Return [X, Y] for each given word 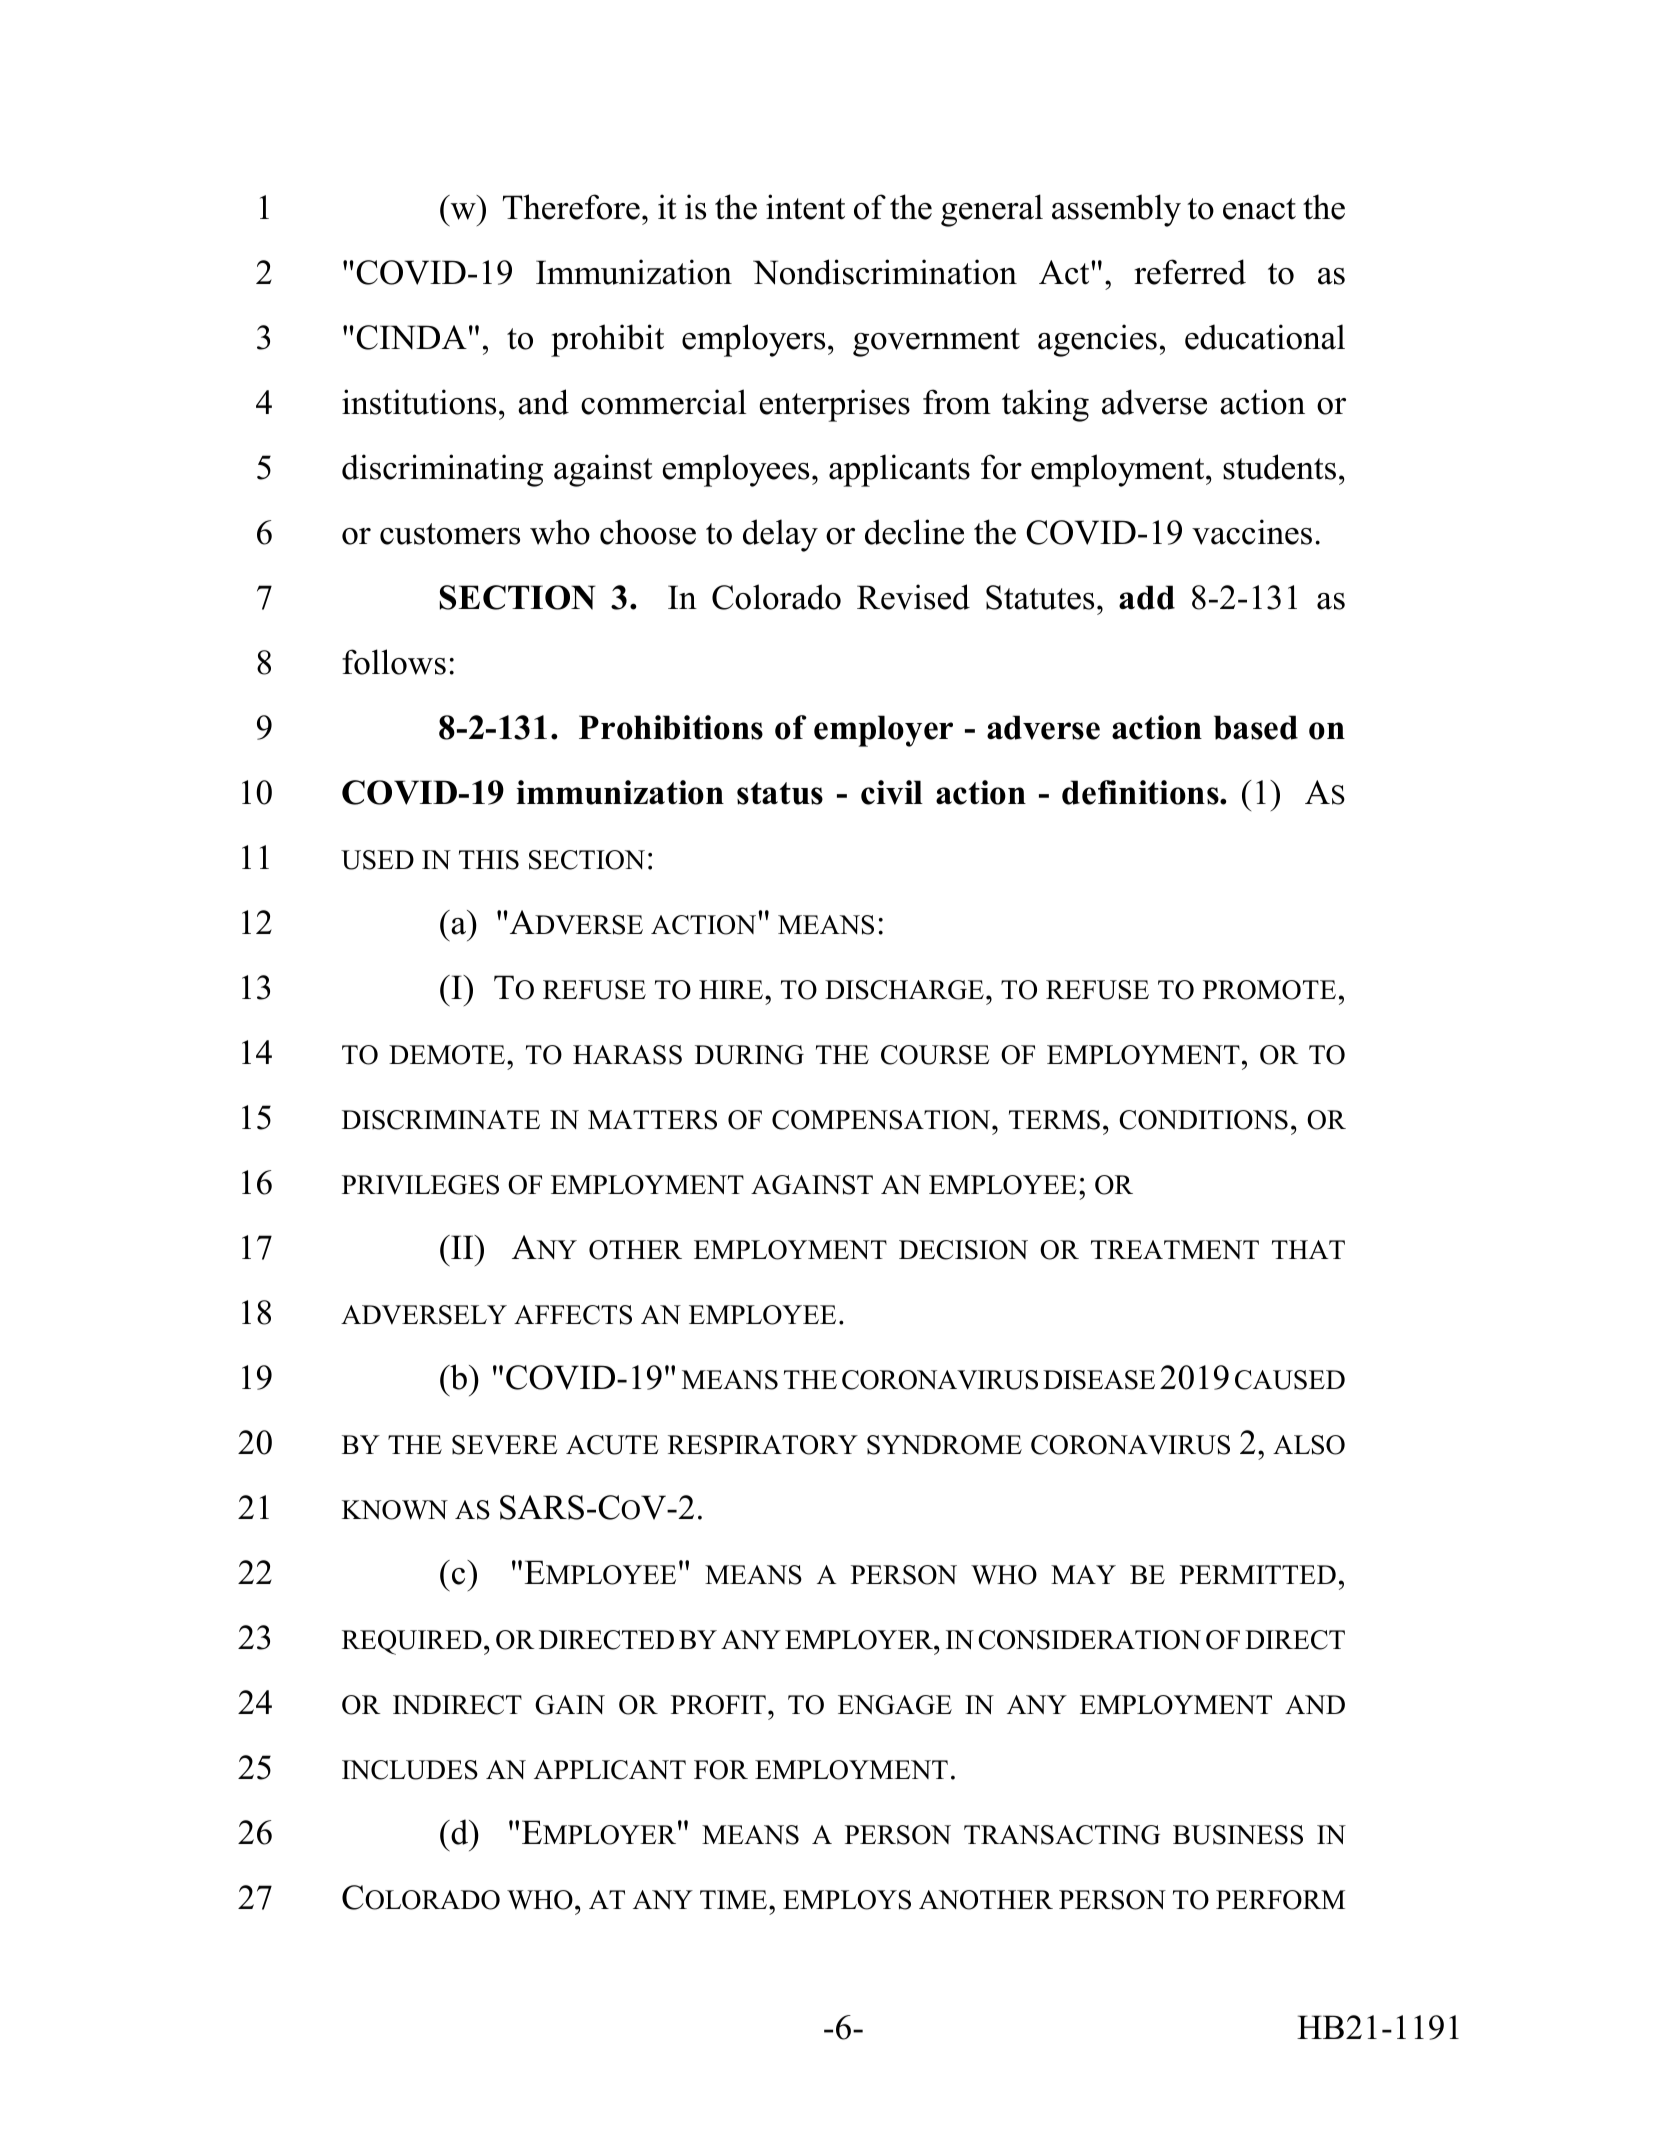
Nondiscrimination [885, 272]
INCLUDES [410, 1770]
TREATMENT [1175, 1249]
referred [1190, 272]
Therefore [571, 207]
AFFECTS [573, 1315]
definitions [1141, 792]
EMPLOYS [847, 1900]
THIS [489, 860]
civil [892, 792]
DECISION [963, 1250]
